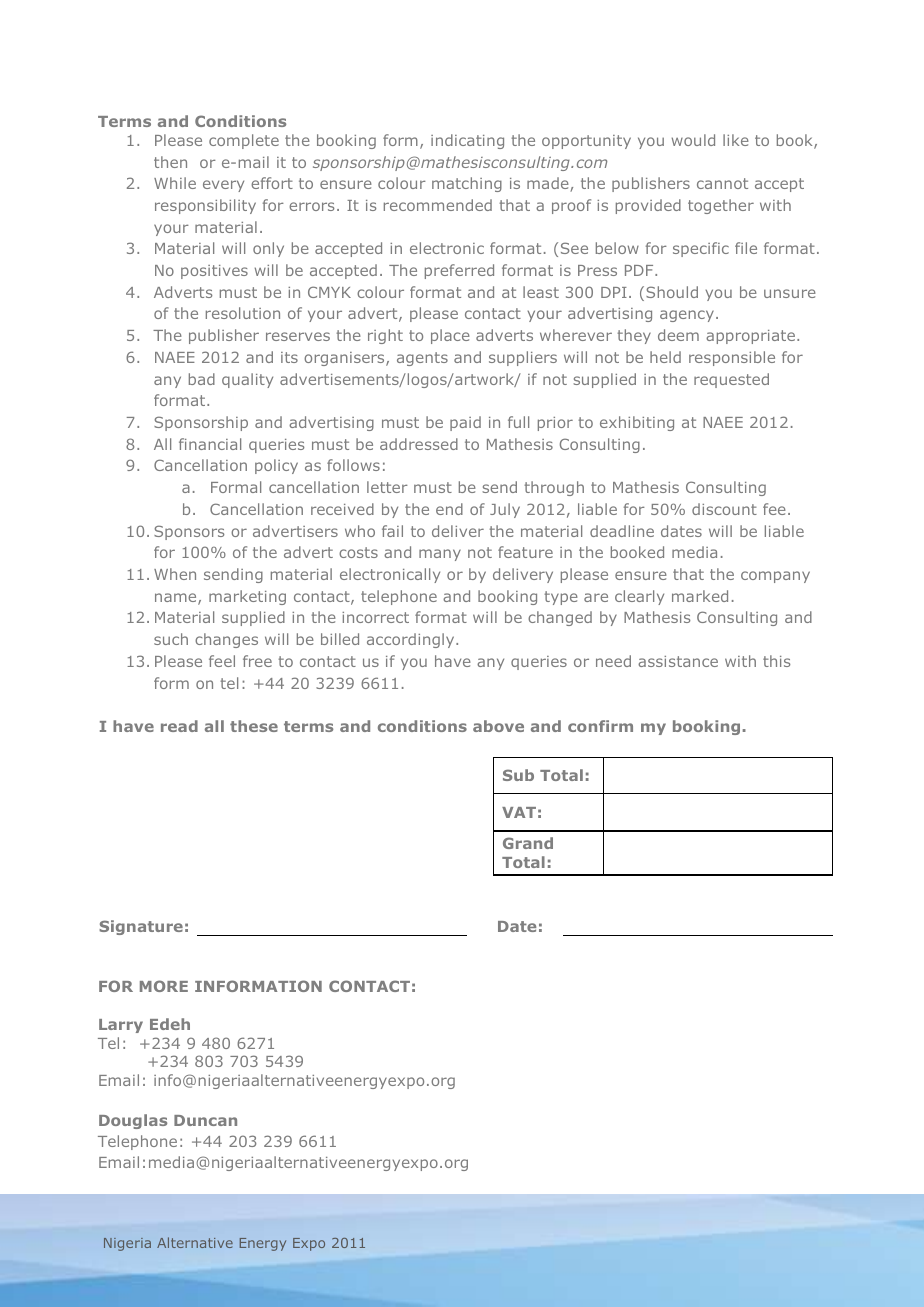  What do you see at coordinates (724, 509) in the document?
I see `discount` at bounding box center [724, 509].
